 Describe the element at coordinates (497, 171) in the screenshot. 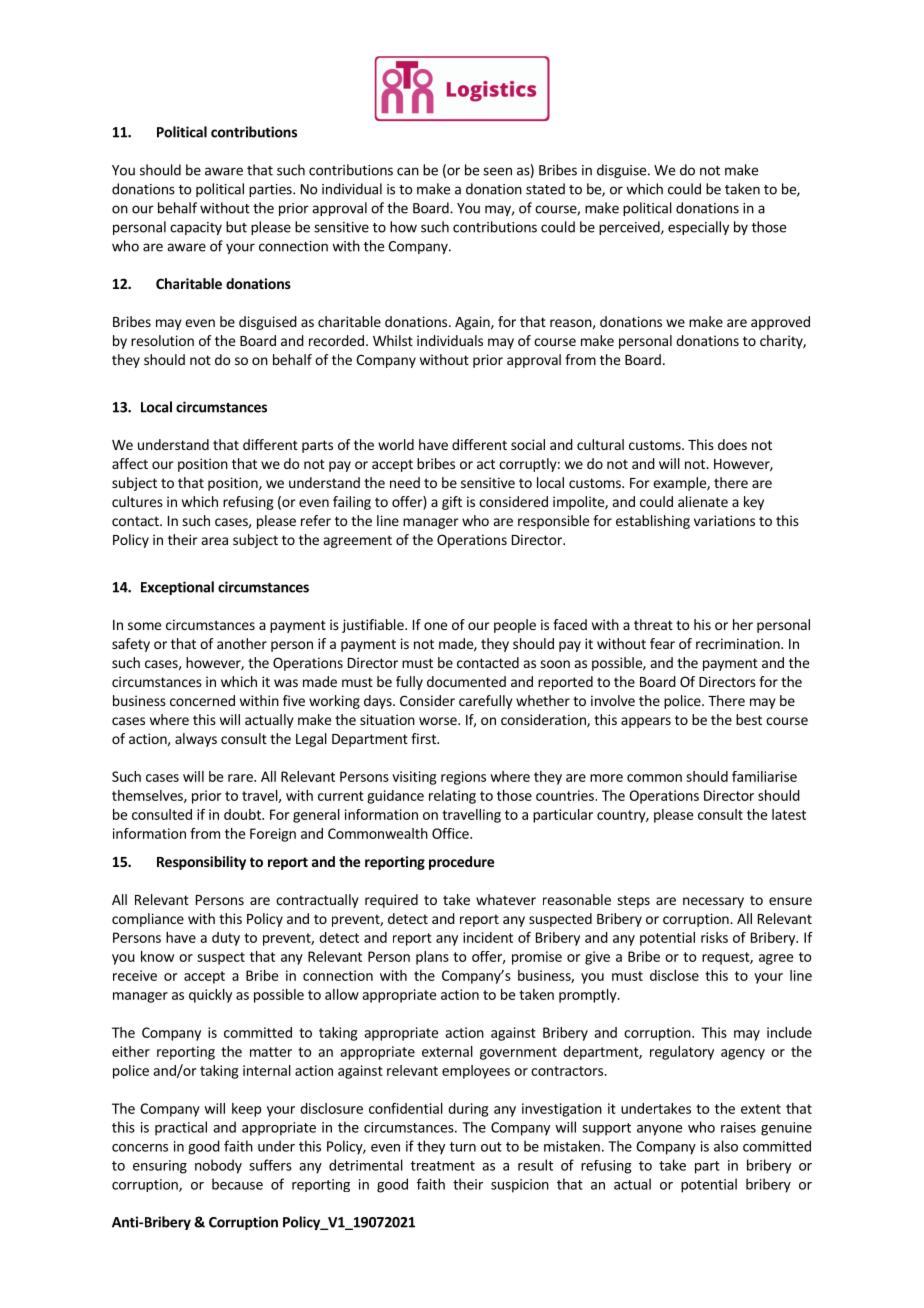

I see `seen` at that location.
